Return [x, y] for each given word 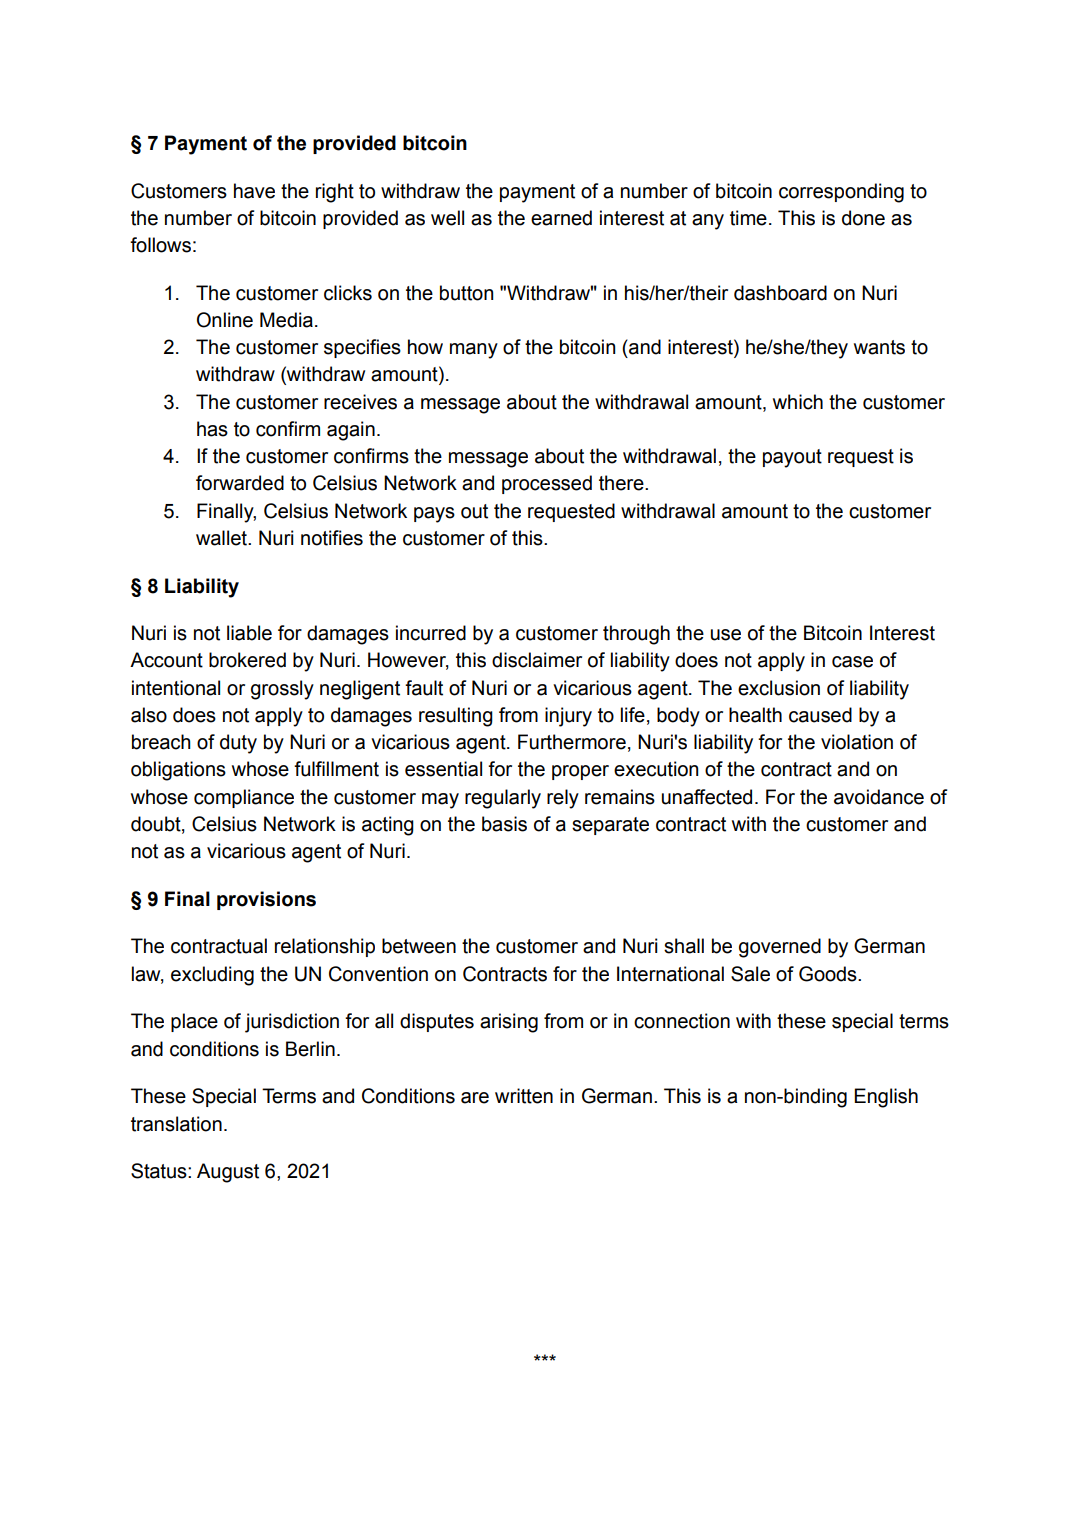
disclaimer [537, 660]
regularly [503, 799]
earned [561, 218]
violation [857, 742]
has [212, 429]
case [852, 662]
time [748, 218]
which [798, 402]
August [228, 1173]
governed [780, 948]
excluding [212, 976]
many [474, 351]
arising [509, 1023]
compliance [244, 798]
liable [249, 633]
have [254, 191]
